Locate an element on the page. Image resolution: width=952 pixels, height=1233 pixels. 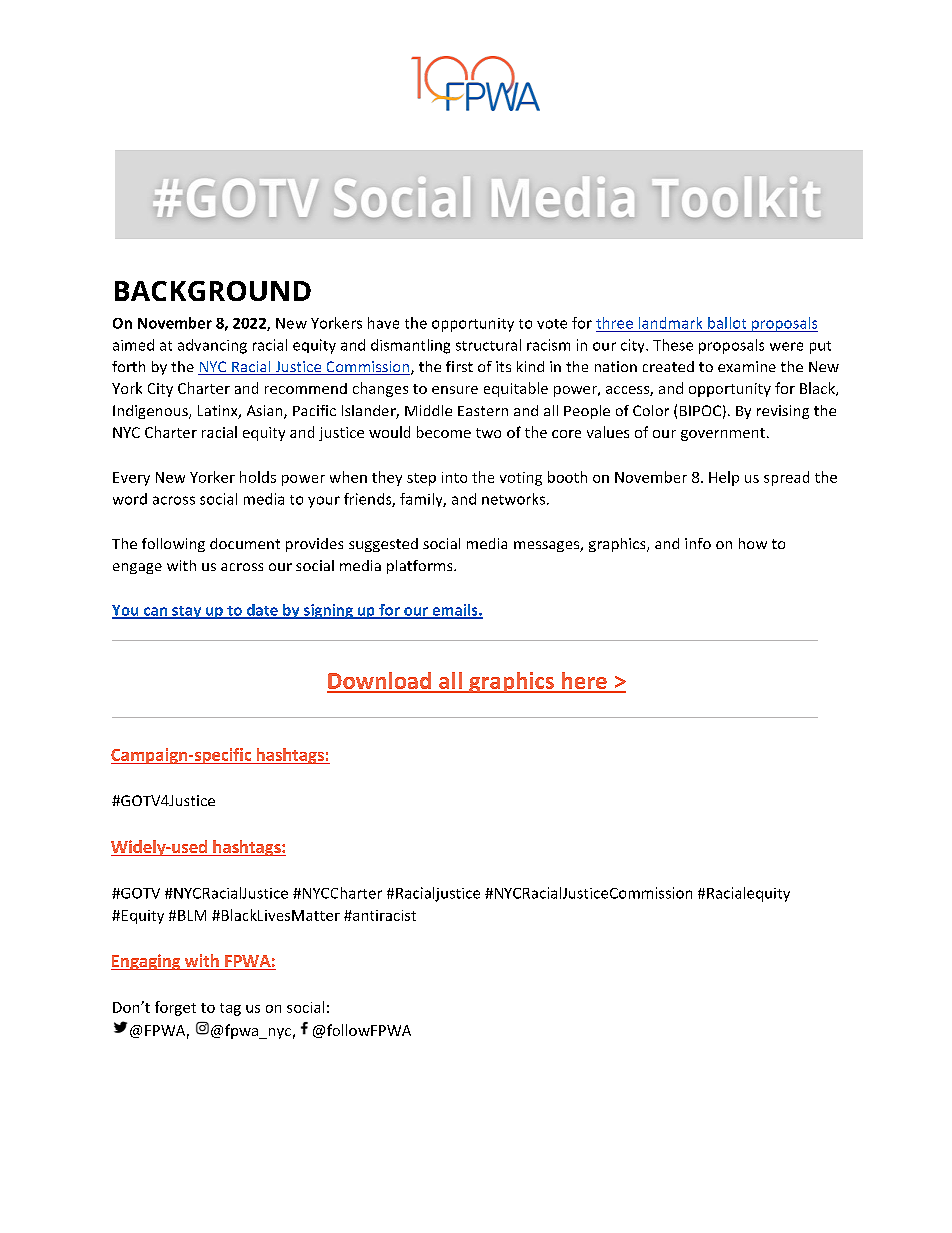
forget is located at coordinates (175, 1008).
